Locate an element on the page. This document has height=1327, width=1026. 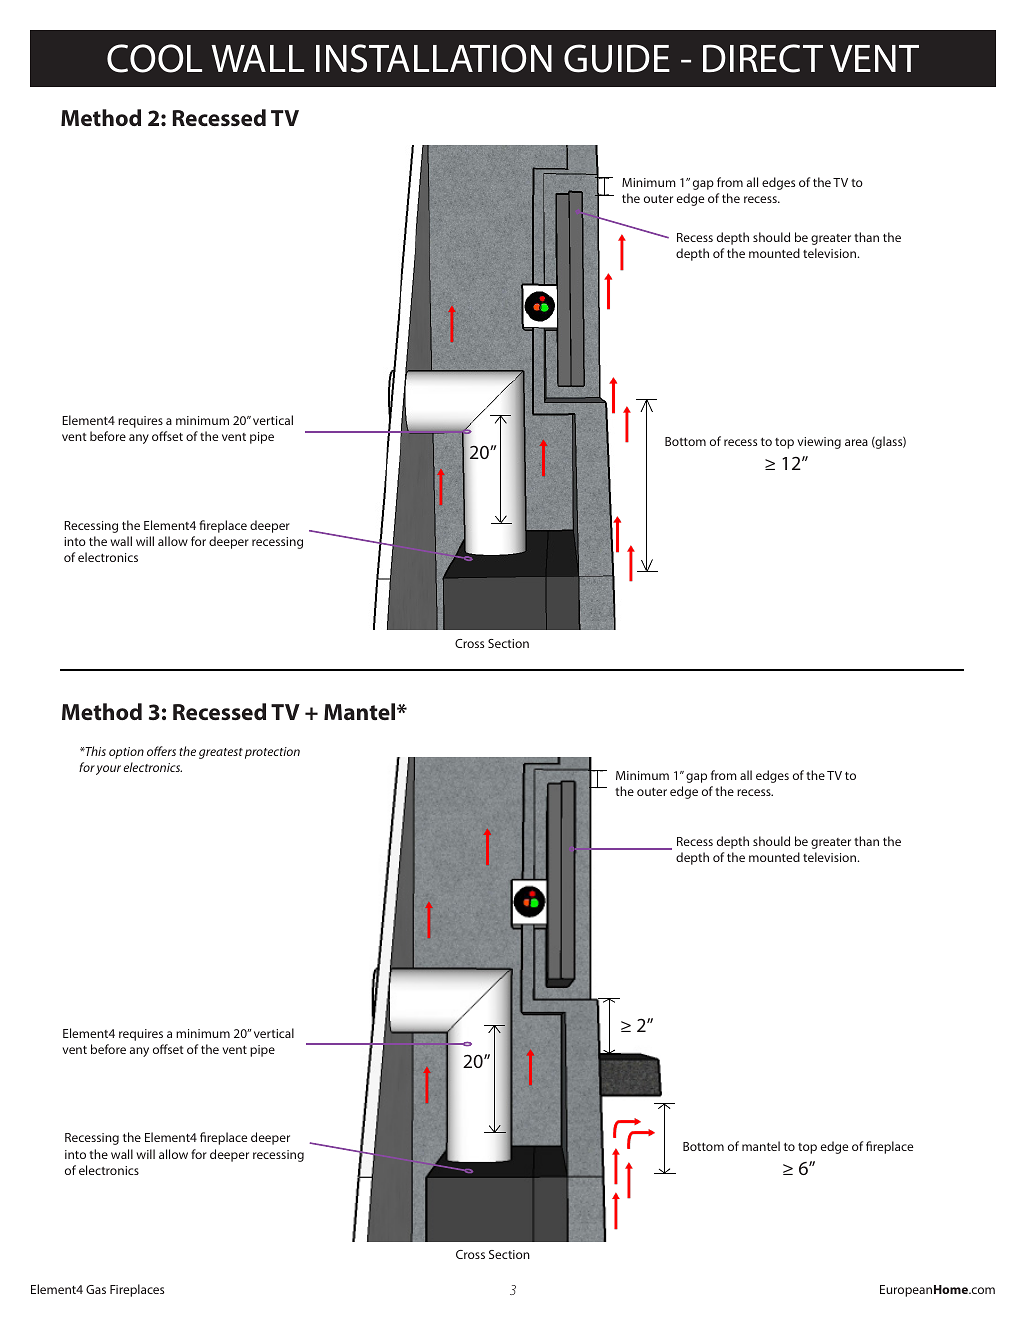
protection is located at coordinates (272, 753).
